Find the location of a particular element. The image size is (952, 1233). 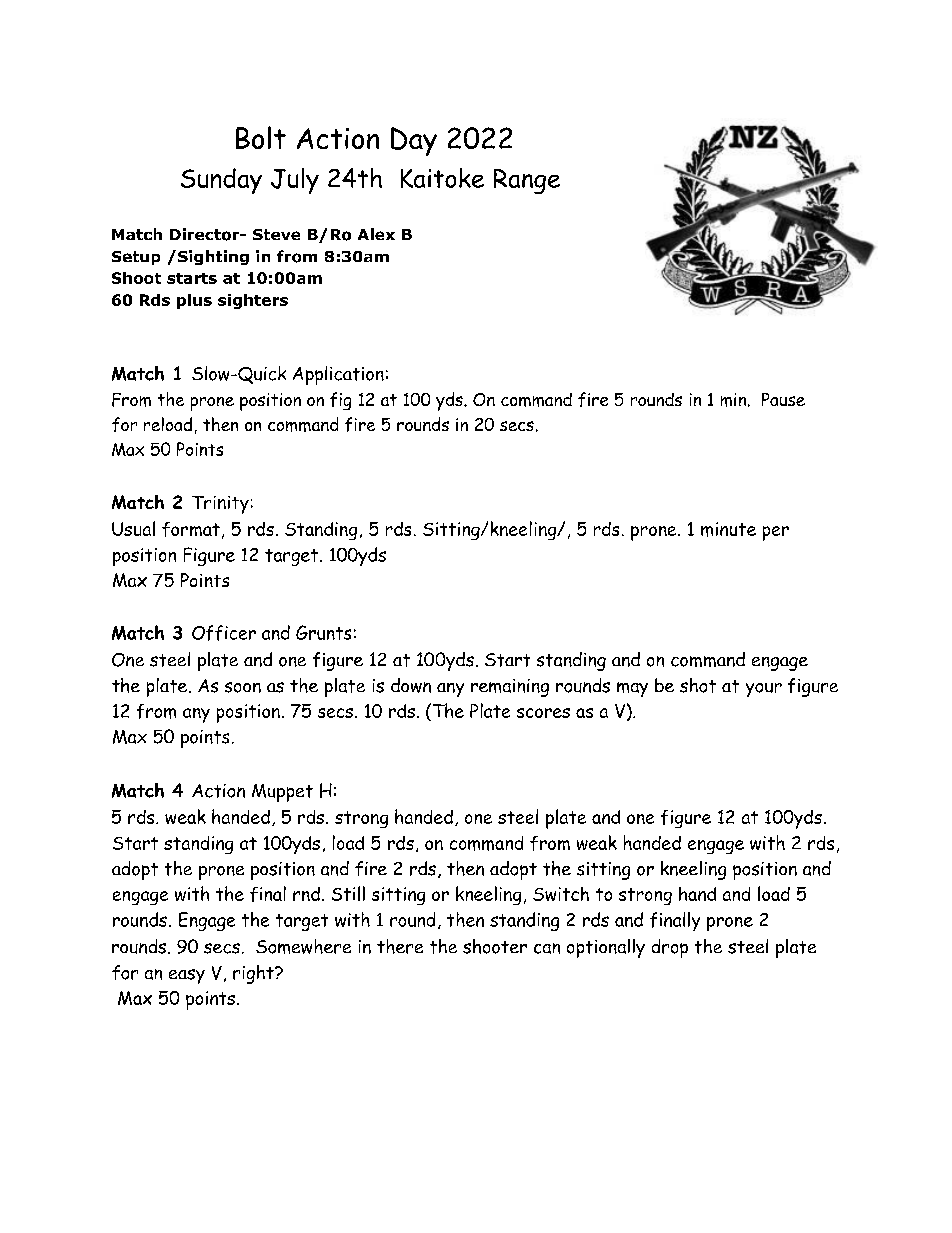

Sunday is located at coordinates (221, 181).
